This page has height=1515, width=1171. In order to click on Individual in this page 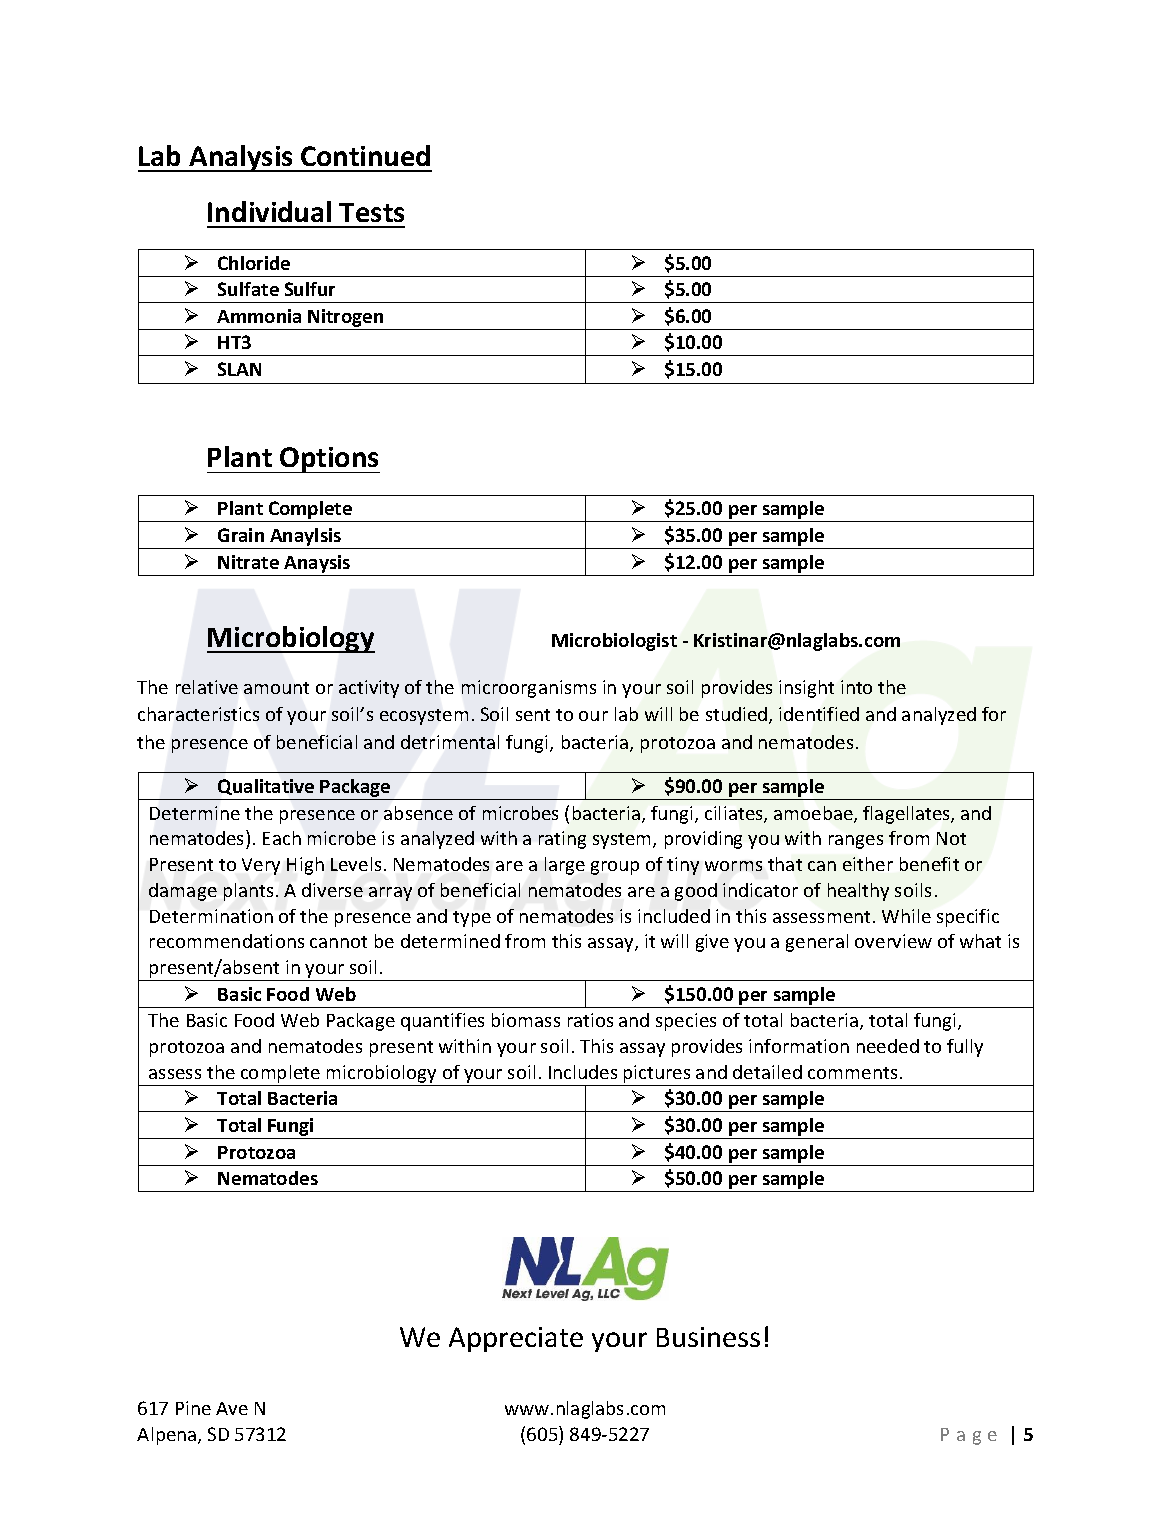, I will do `click(269, 211)`.
